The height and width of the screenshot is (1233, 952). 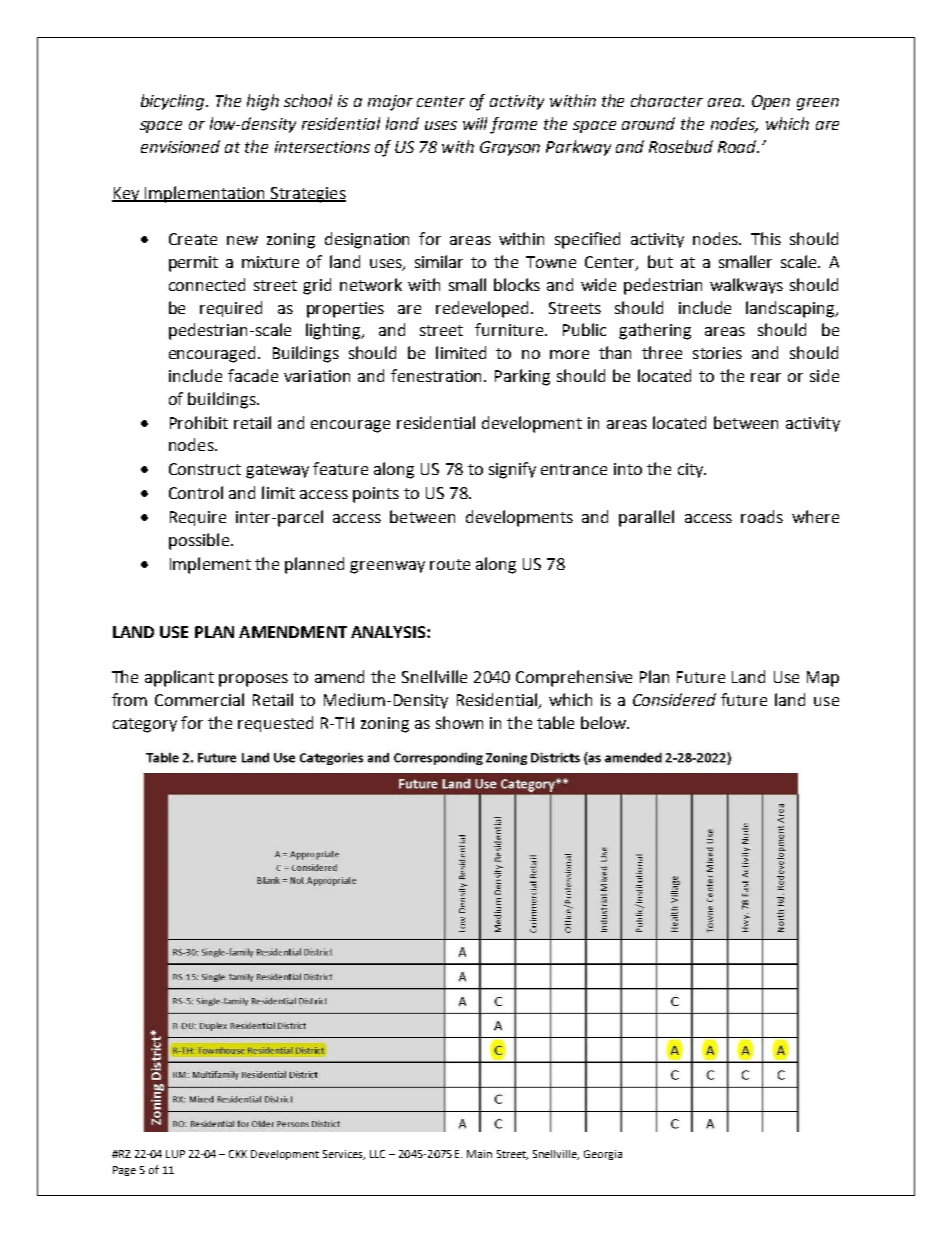 What do you see at coordinates (145, 725) in the screenshot?
I see `category` at bounding box center [145, 725].
